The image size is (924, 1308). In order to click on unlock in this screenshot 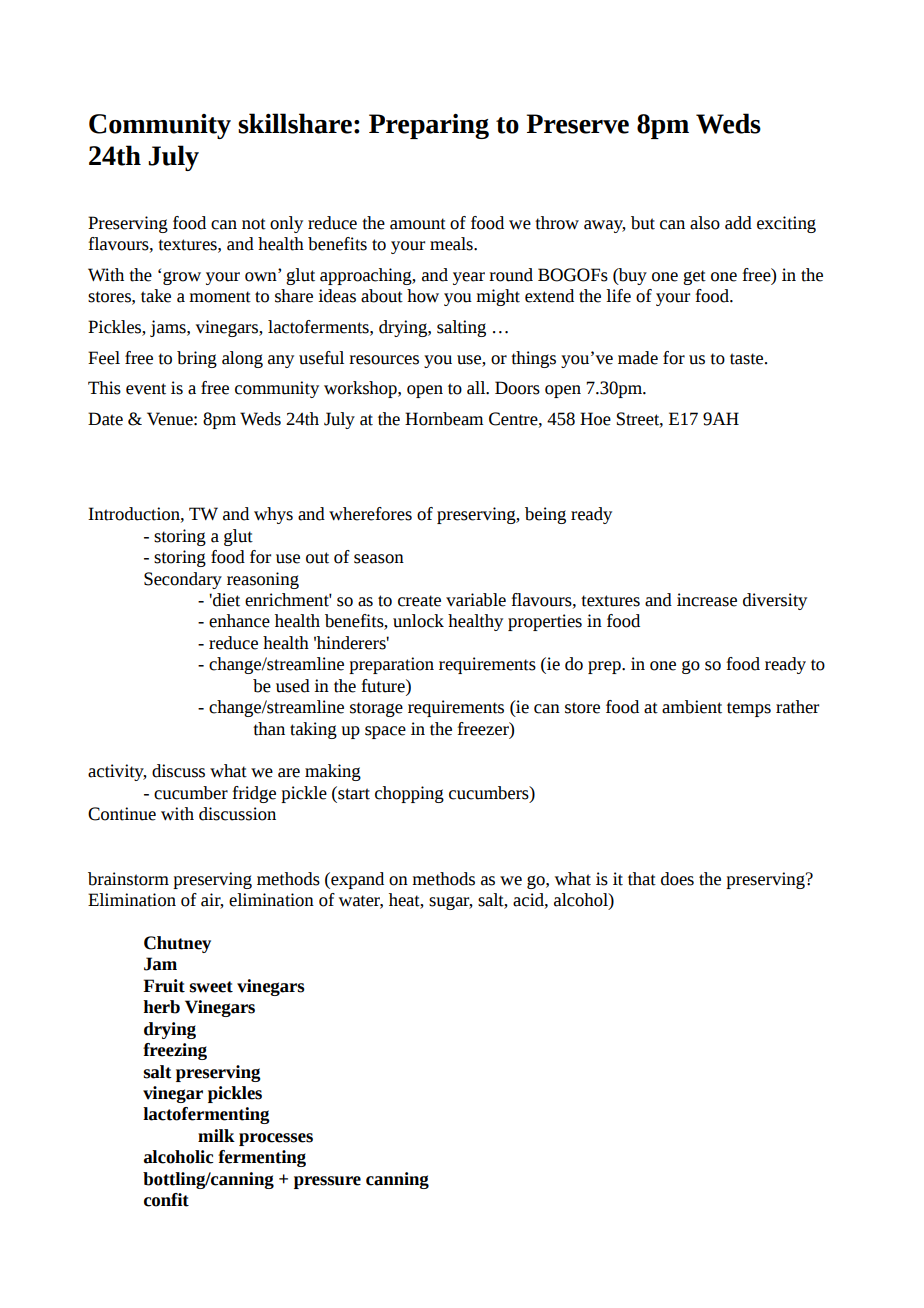, I will do `click(418, 621)`.
